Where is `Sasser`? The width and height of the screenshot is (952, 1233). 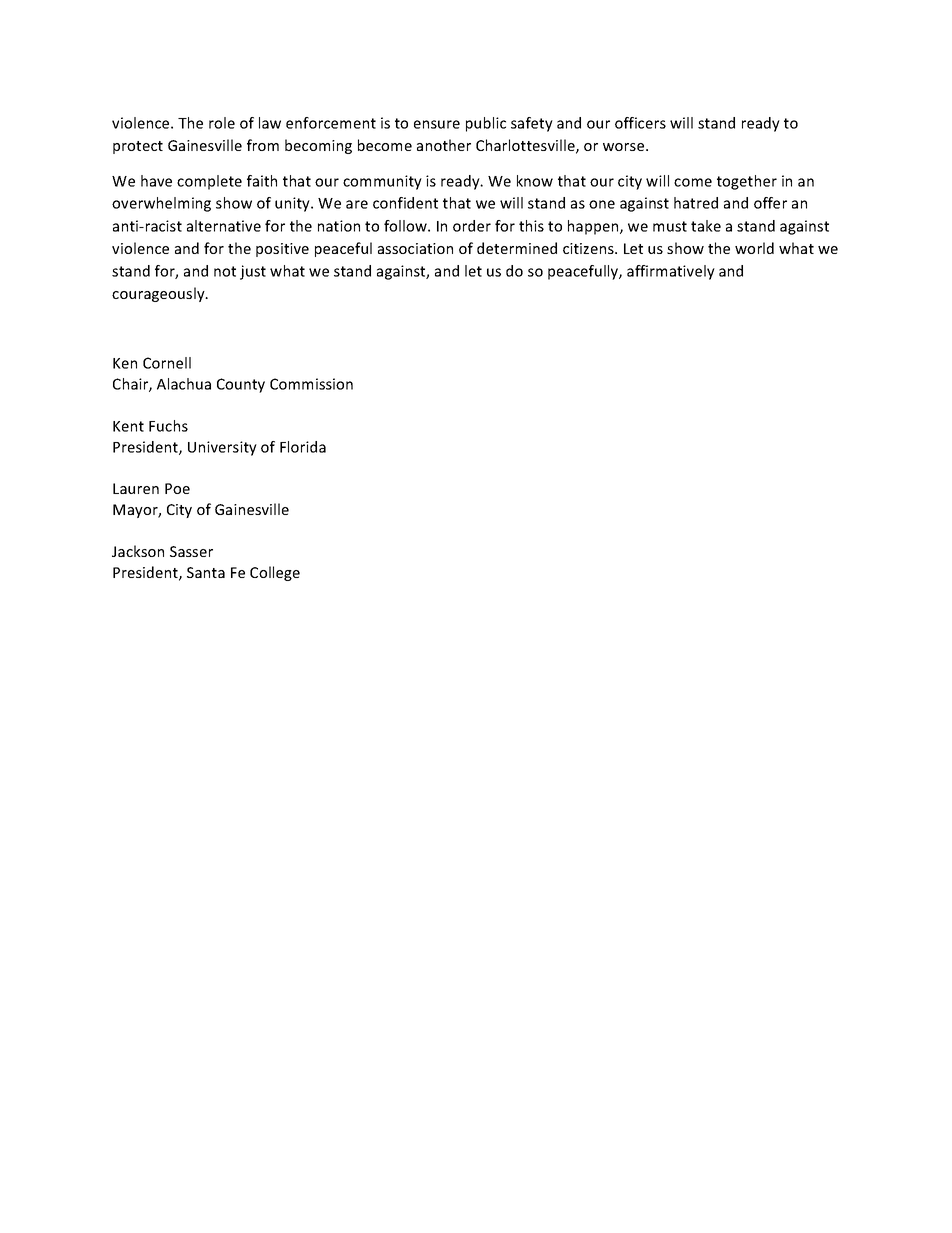
Sasser is located at coordinates (191, 551).
